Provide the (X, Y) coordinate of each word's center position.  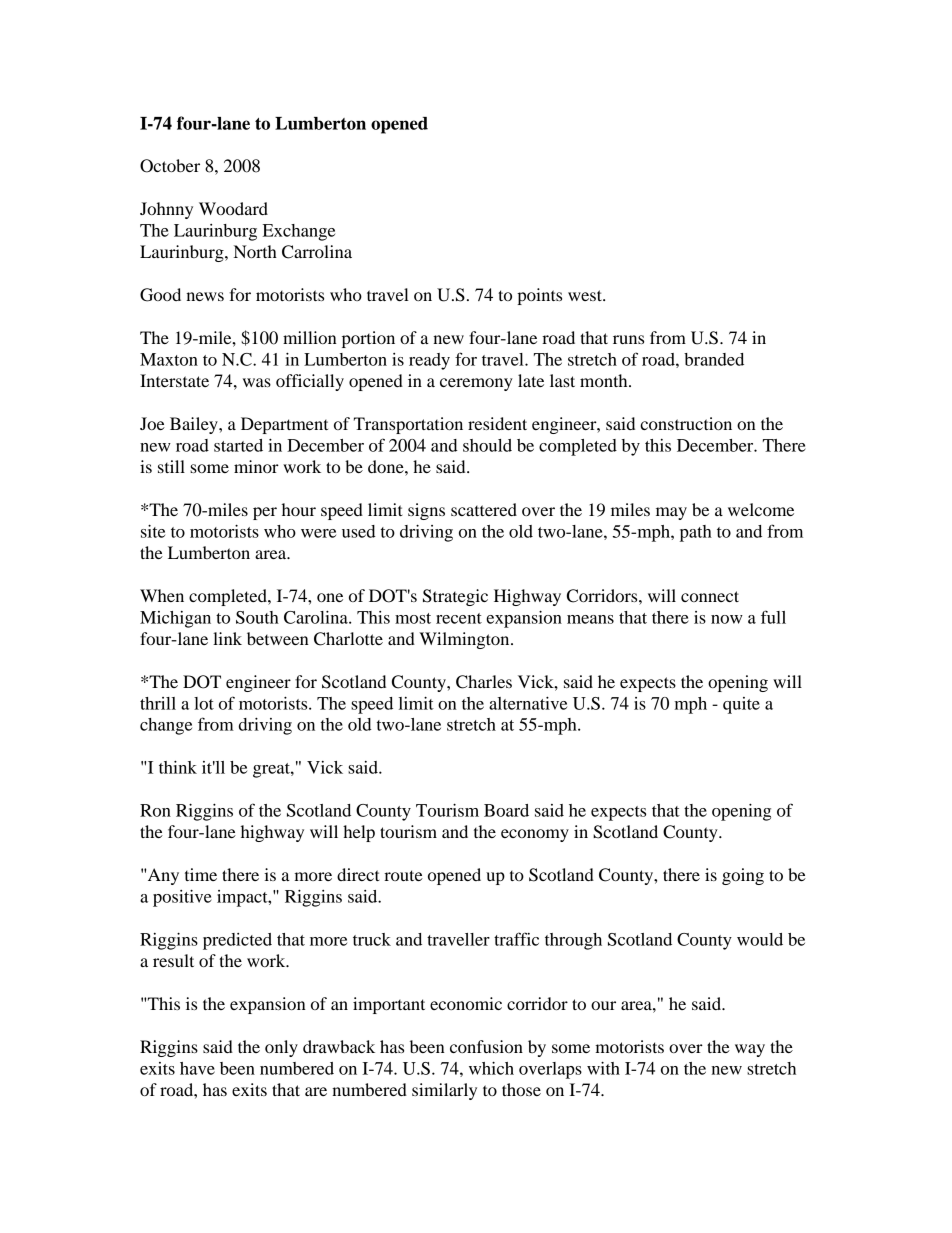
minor (256, 466)
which (491, 1068)
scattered (484, 509)
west (586, 295)
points (539, 296)
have (197, 1068)
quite (741, 705)
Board (506, 810)
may (671, 513)
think (178, 767)
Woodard (233, 208)
